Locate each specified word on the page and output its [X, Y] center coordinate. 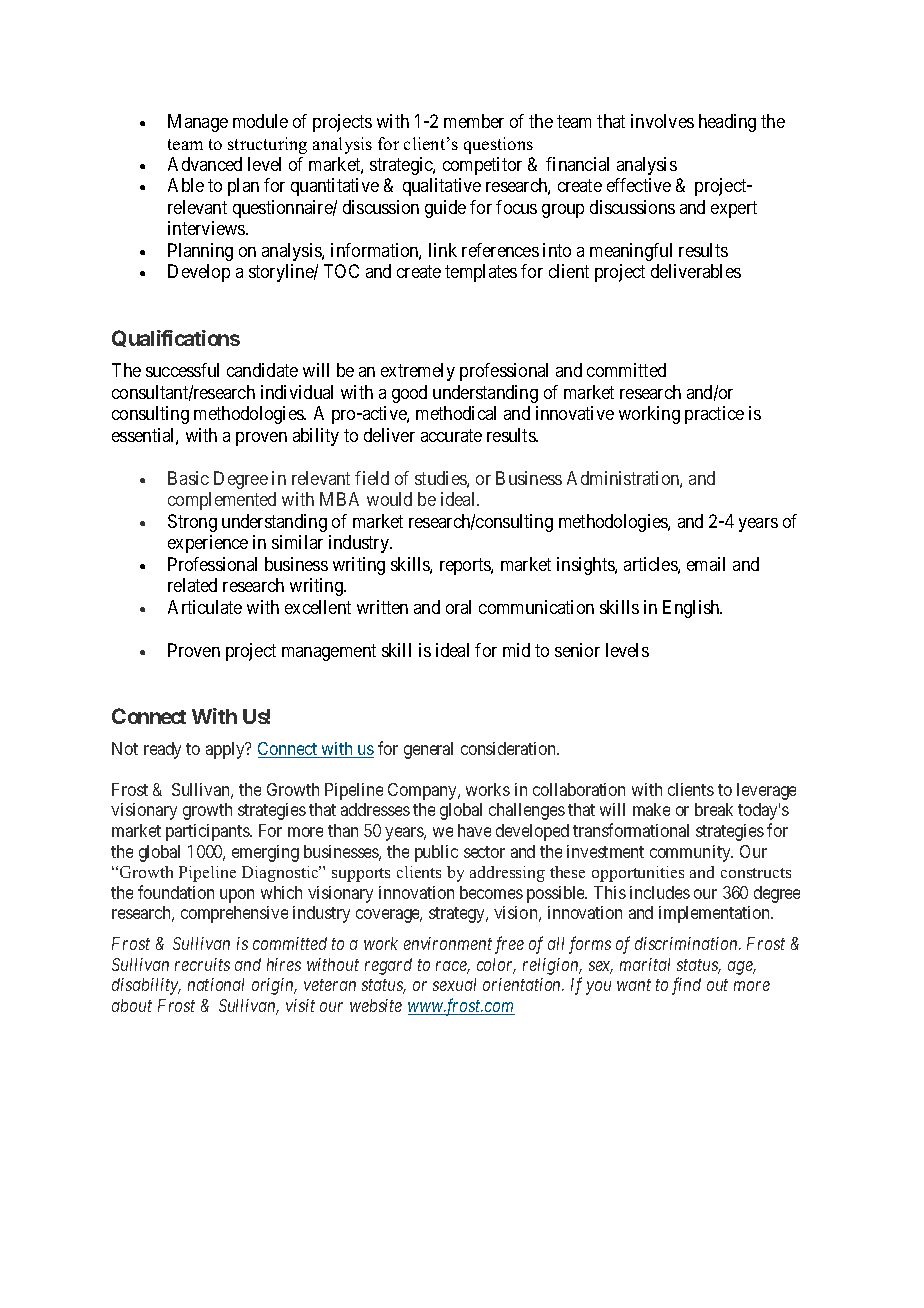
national [216, 984]
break [714, 809]
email [706, 564]
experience [208, 544]
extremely [418, 372]
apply [226, 750]
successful [182, 370]
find [686, 986]
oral [458, 607]
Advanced [205, 164]
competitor [482, 166]
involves [662, 121]
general [428, 750]
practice [714, 415]
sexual [454, 984]
